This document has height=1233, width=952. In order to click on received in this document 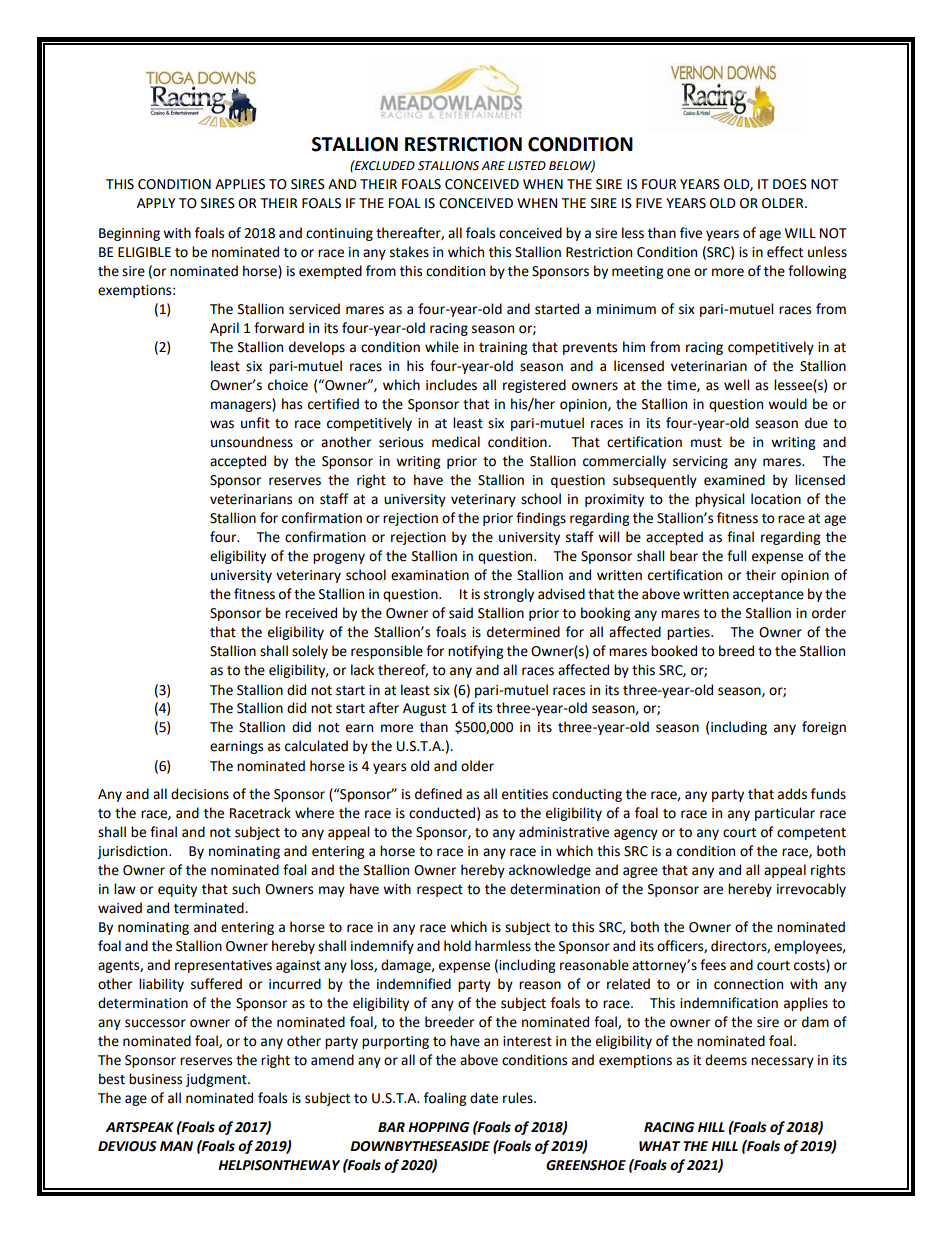, I will do `click(311, 613)`.
